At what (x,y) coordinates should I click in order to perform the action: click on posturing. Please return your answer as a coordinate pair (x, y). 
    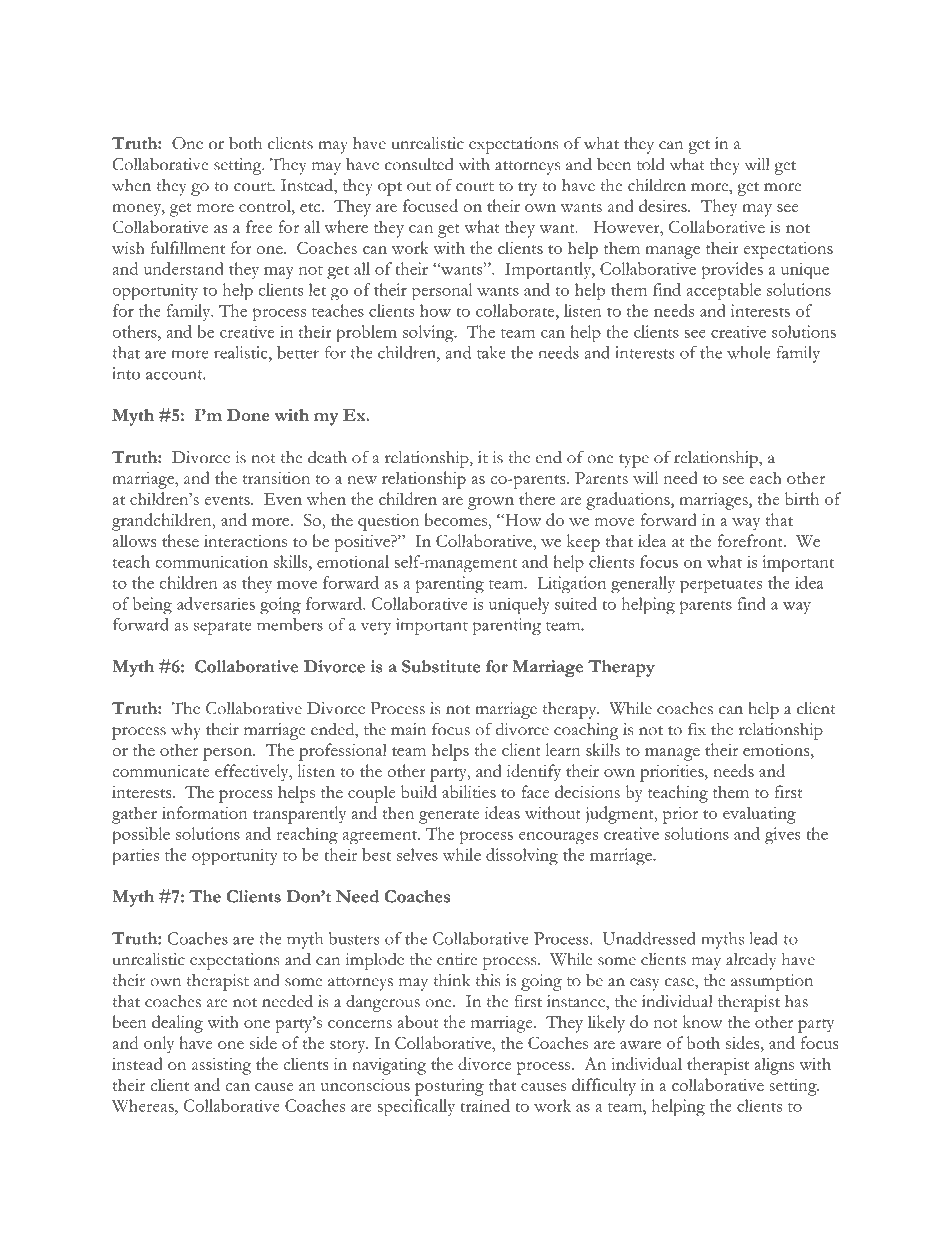
    Looking at the image, I should click on (449, 1087).
